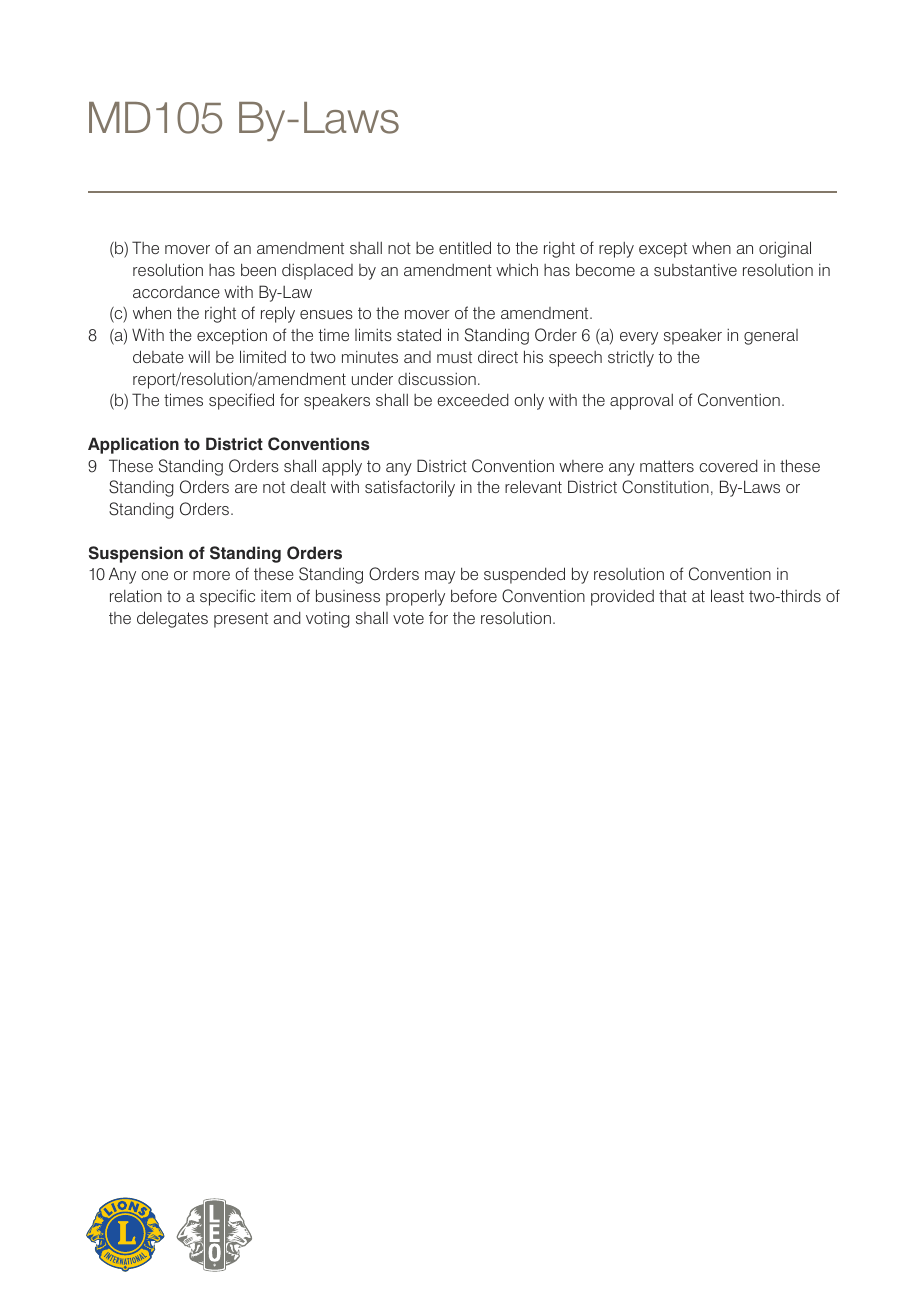 The image size is (924, 1308). I want to click on least, so click(727, 595).
